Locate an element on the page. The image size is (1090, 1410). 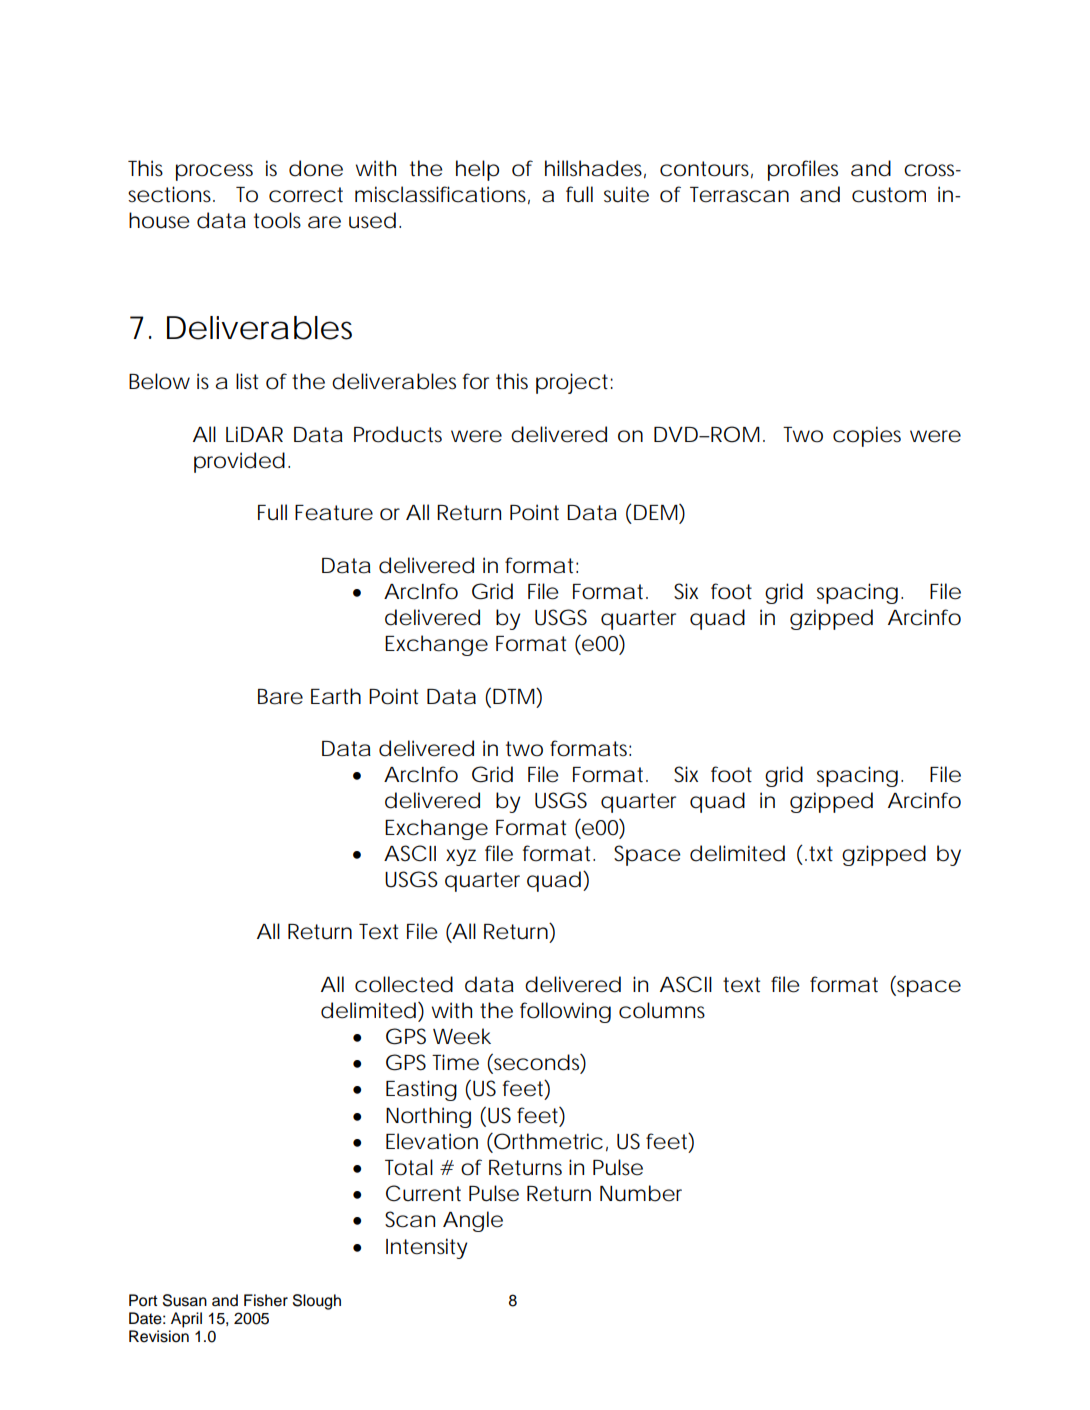
Fisher is located at coordinates (266, 1300).
